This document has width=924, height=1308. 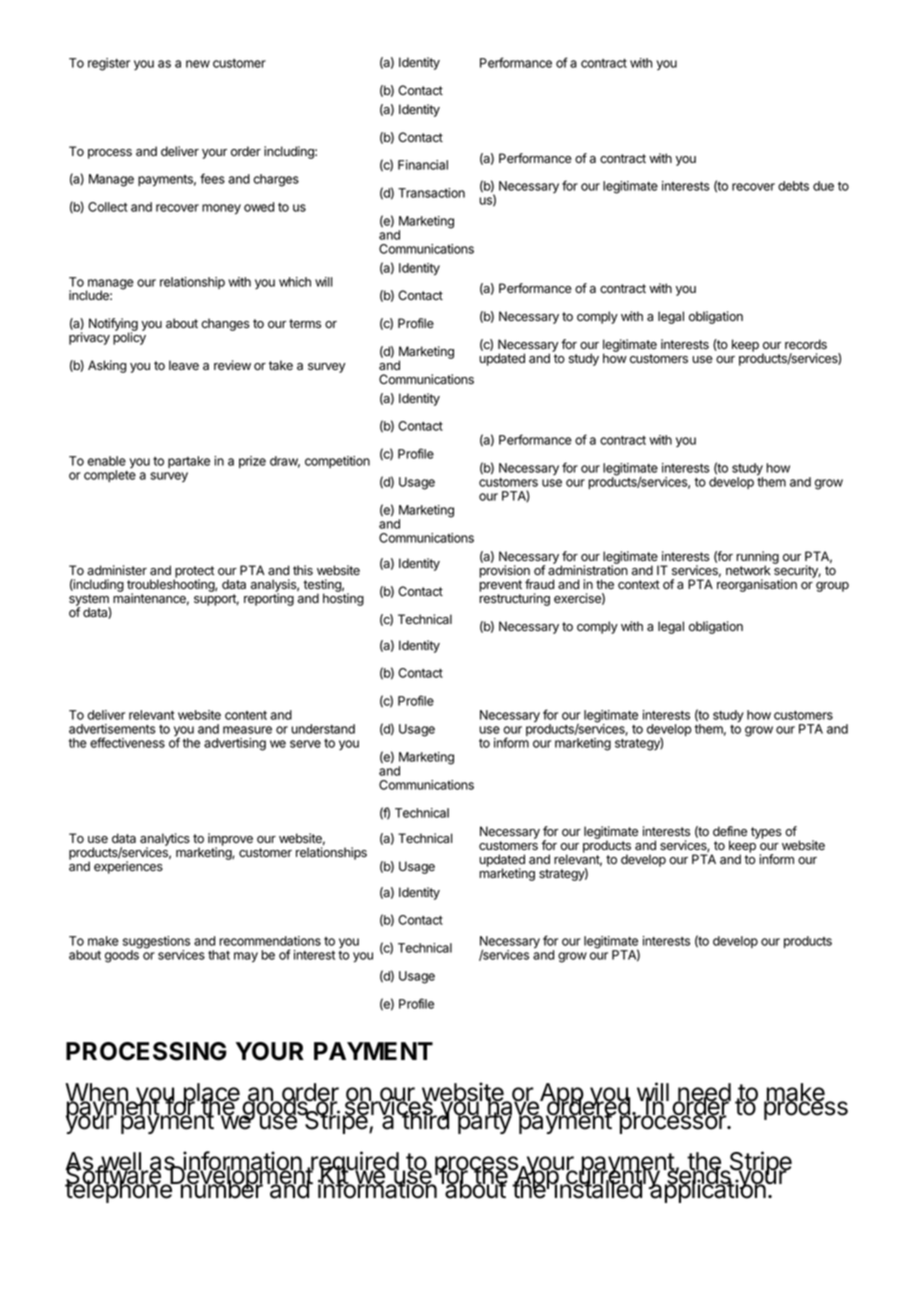 What do you see at coordinates (423, 165) in the document?
I see `Financial` at bounding box center [423, 165].
